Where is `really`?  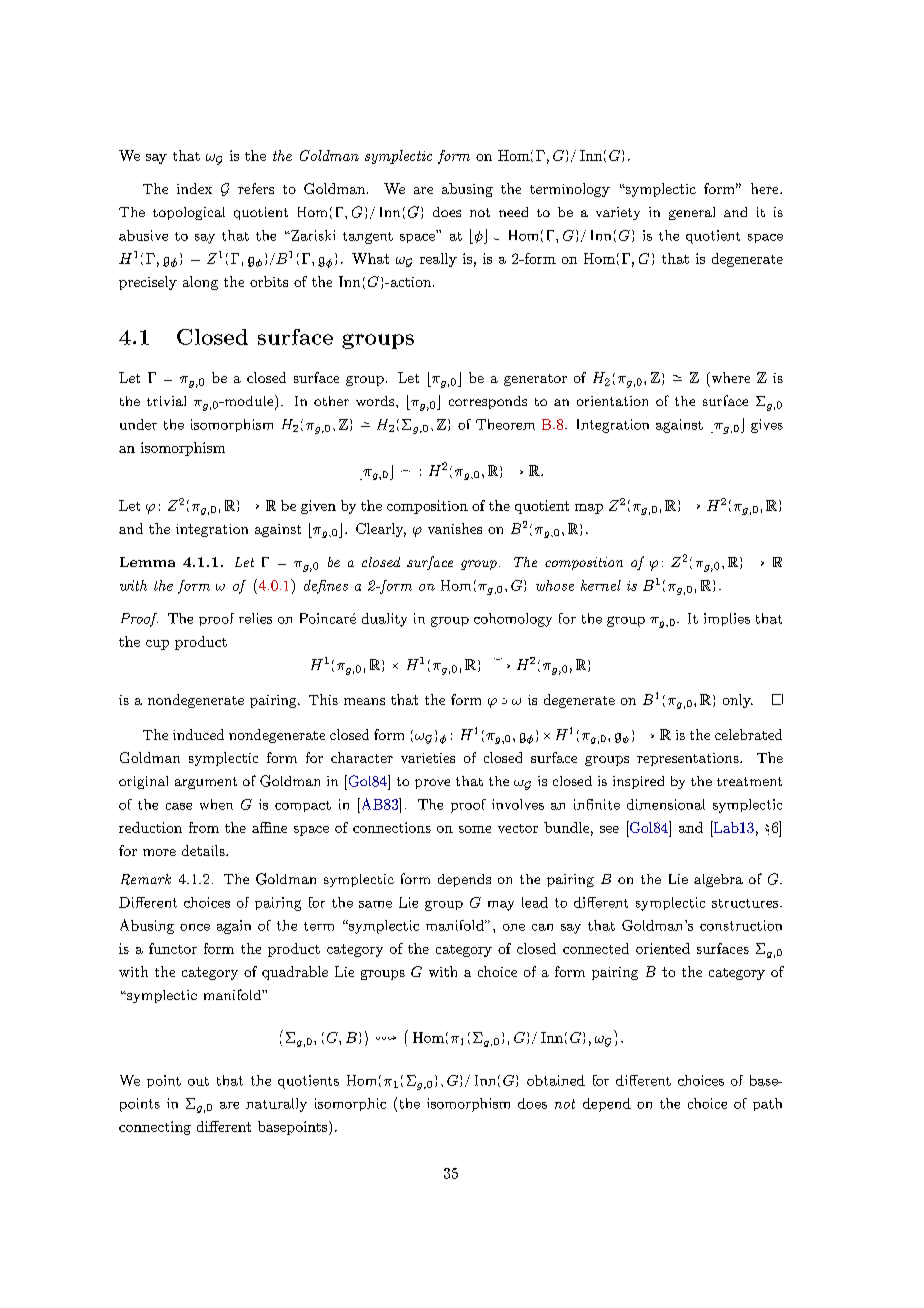 really is located at coordinates (438, 260).
